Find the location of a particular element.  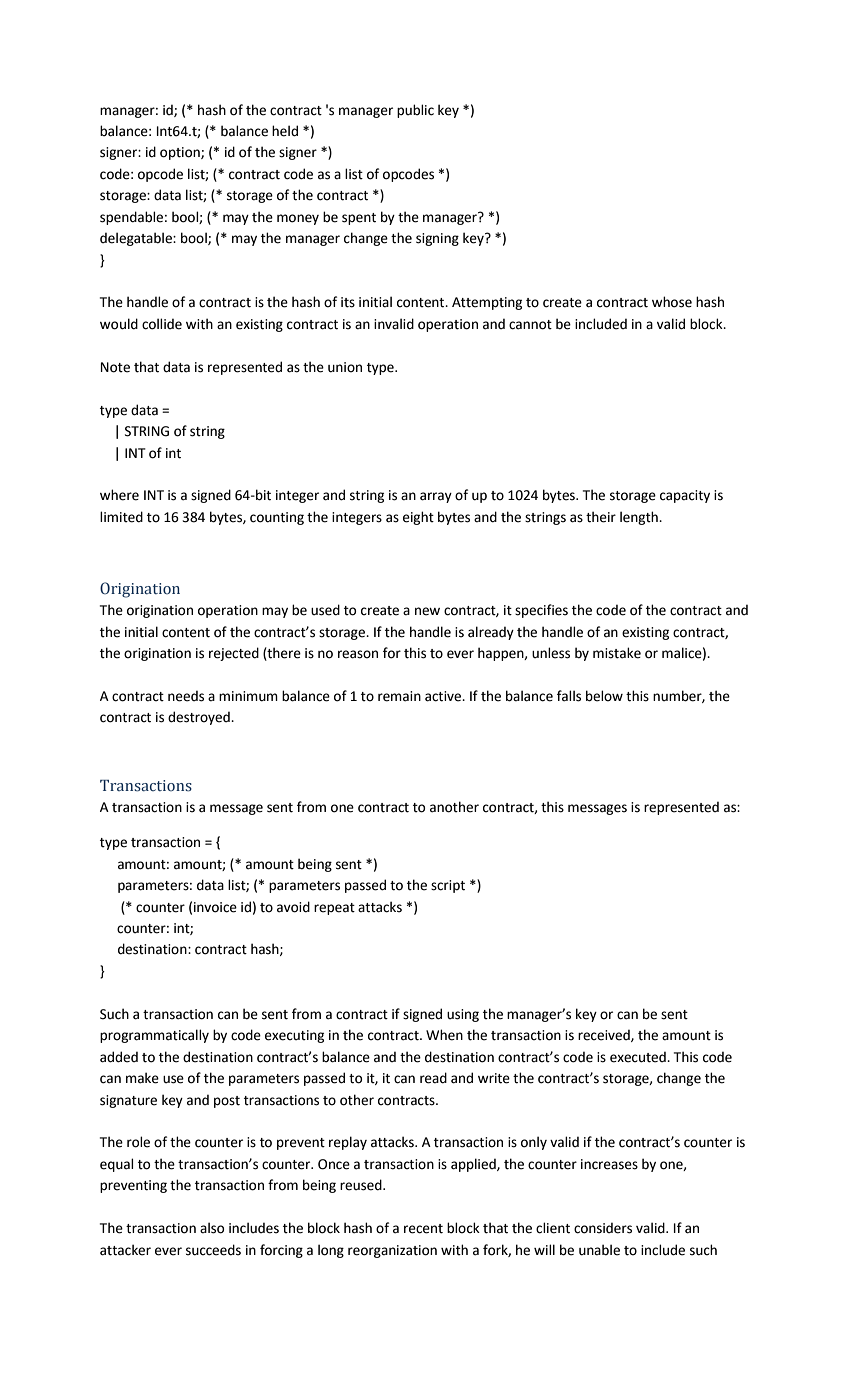

eight is located at coordinates (418, 518).
